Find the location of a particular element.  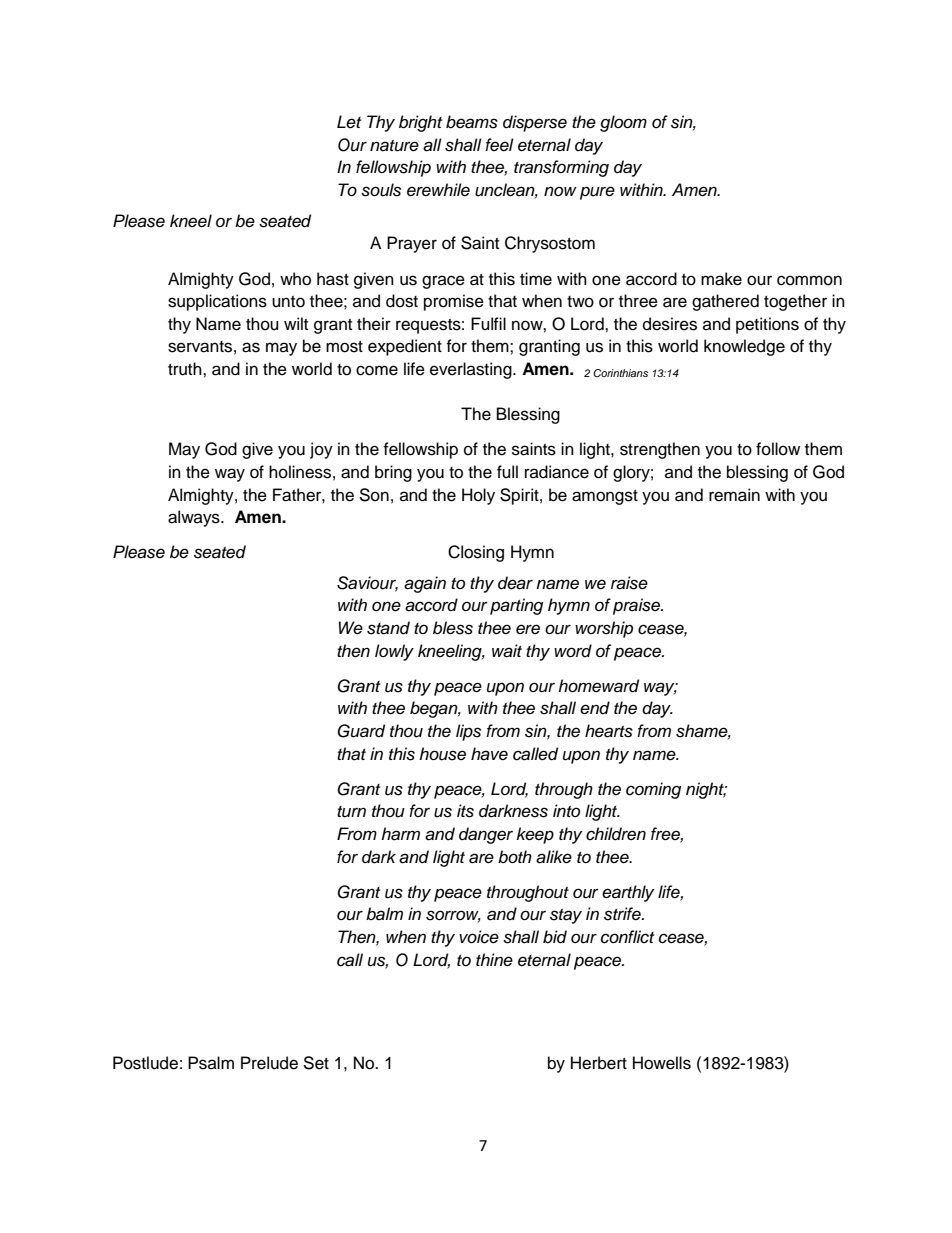

follow is located at coordinates (778, 449).
